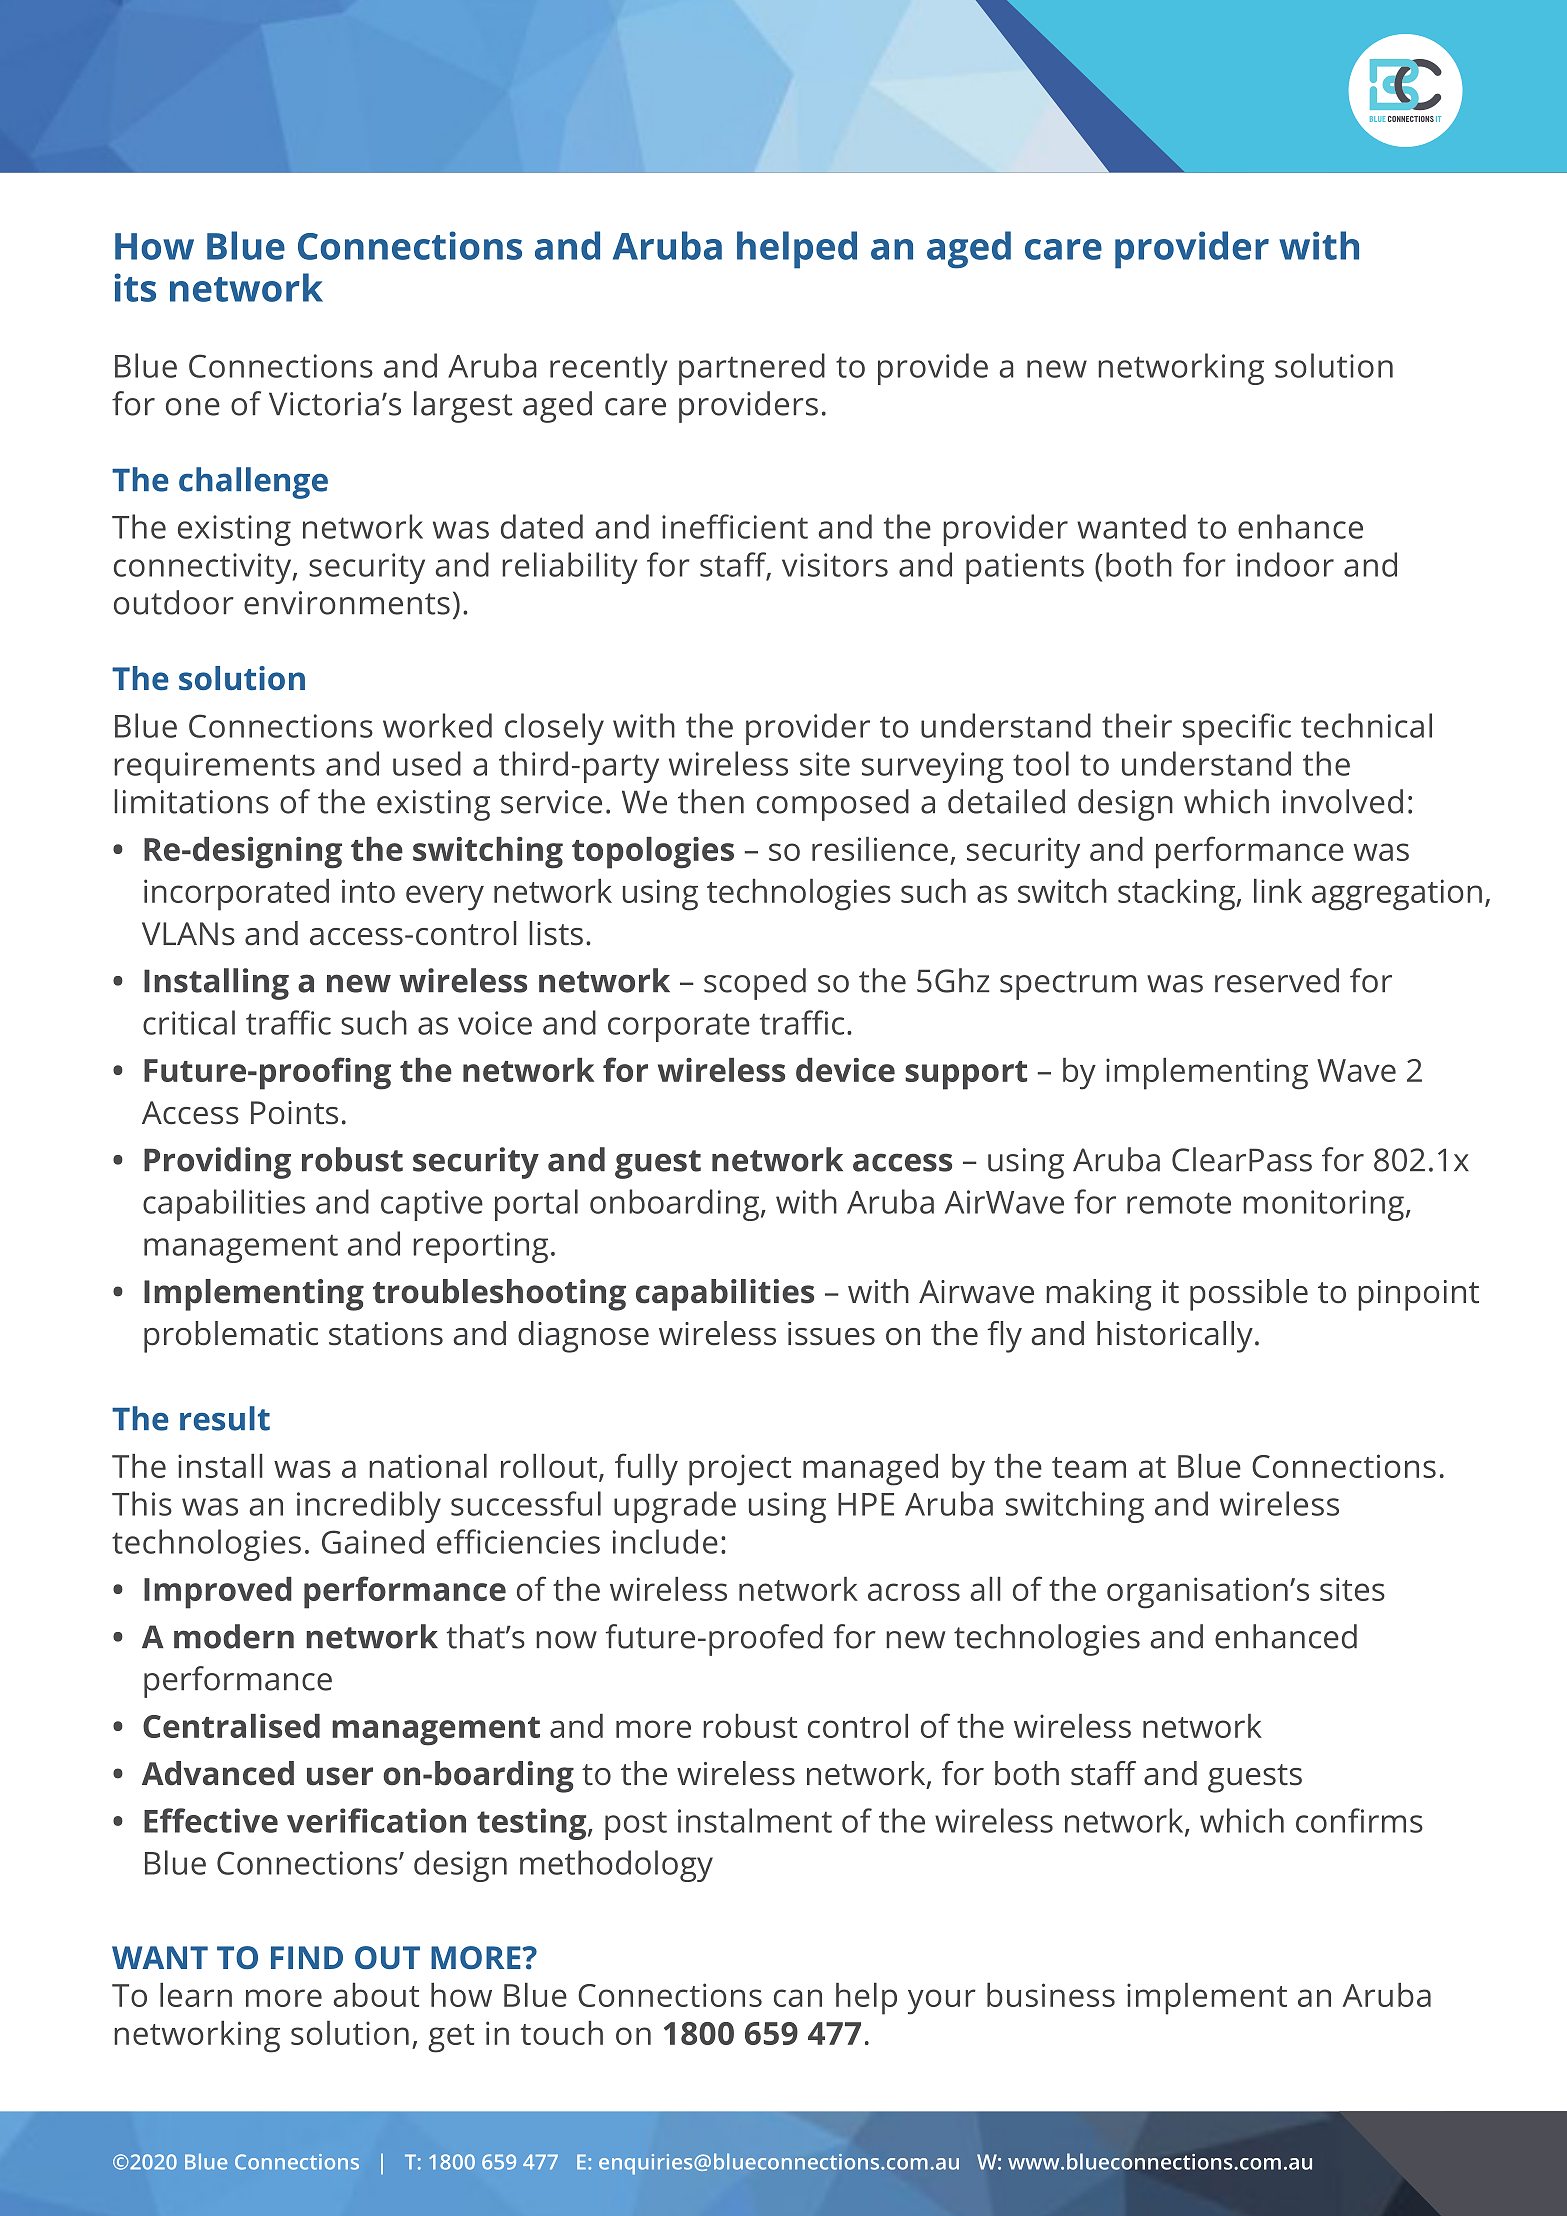 This screenshot has width=1567, height=2216. I want to click on partnered, so click(752, 369).
